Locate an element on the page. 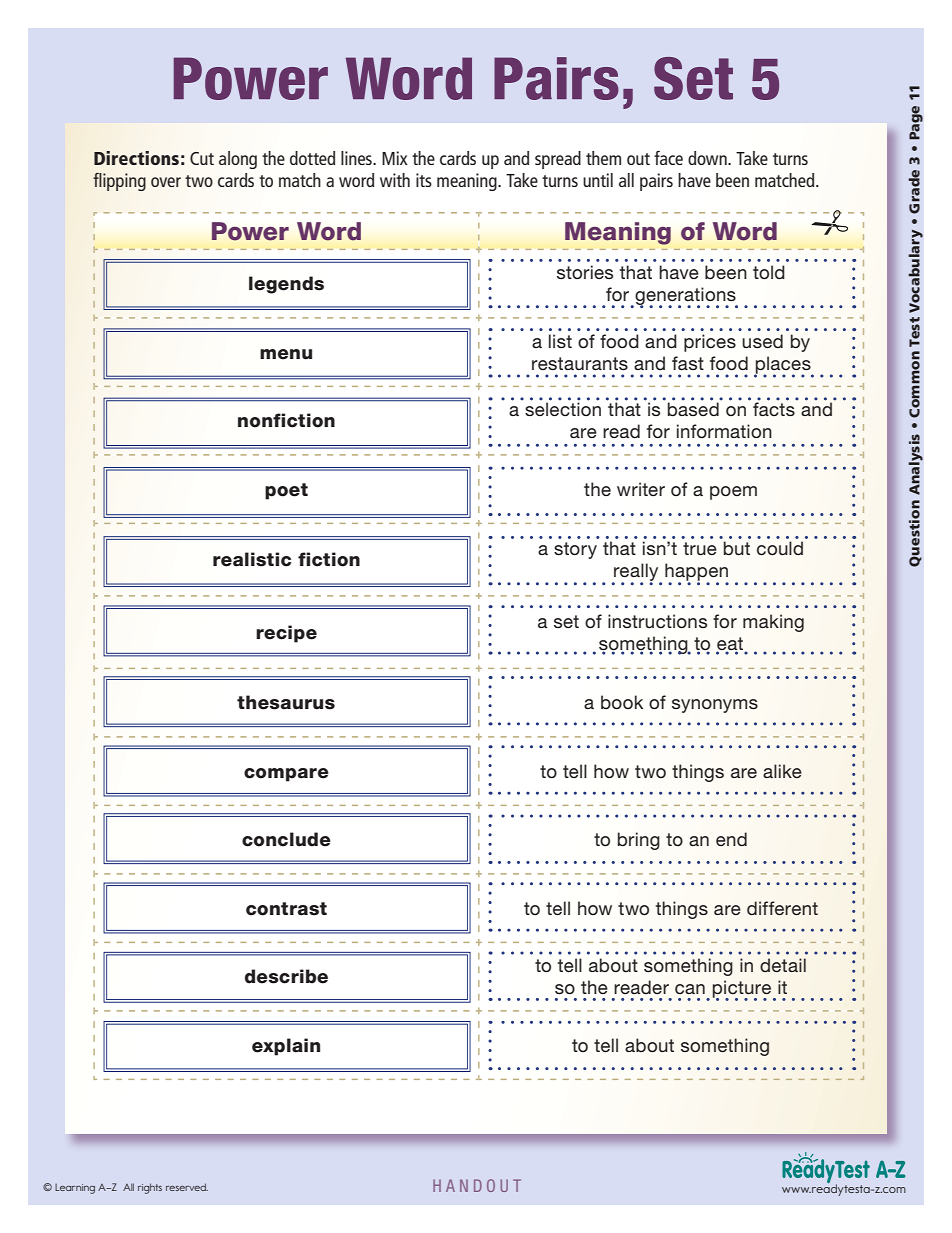  can is located at coordinates (690, 989).
